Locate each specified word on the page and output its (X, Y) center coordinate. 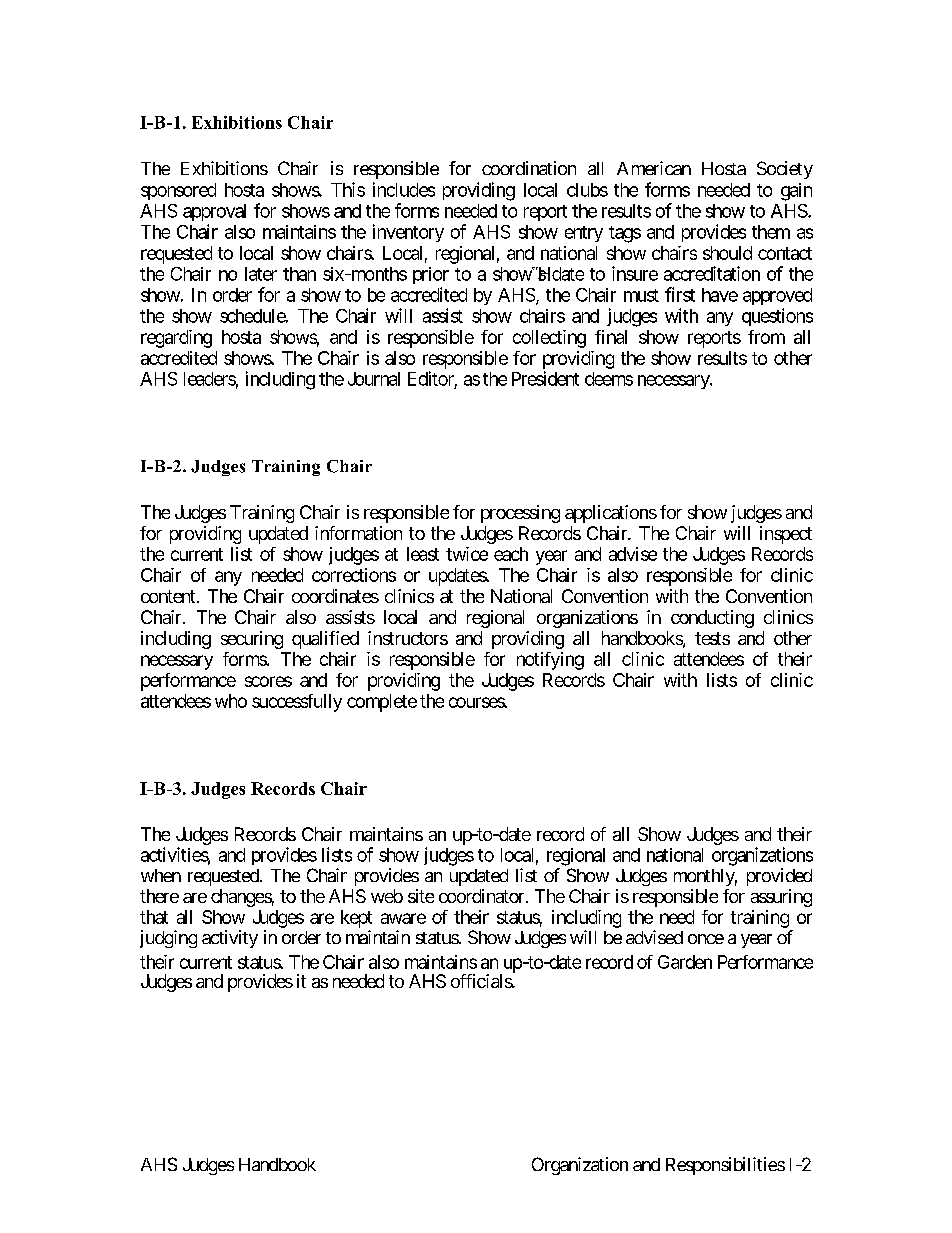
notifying (550, 661)
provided (779, 877)
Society (785, 170)
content (168, 596)
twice (467, 554)
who (231, 701)
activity (230, 939)
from (766, 337)
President (545, 378)
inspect (786, 535)
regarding (176, 339)
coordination (529, 168)
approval (214, 212)
